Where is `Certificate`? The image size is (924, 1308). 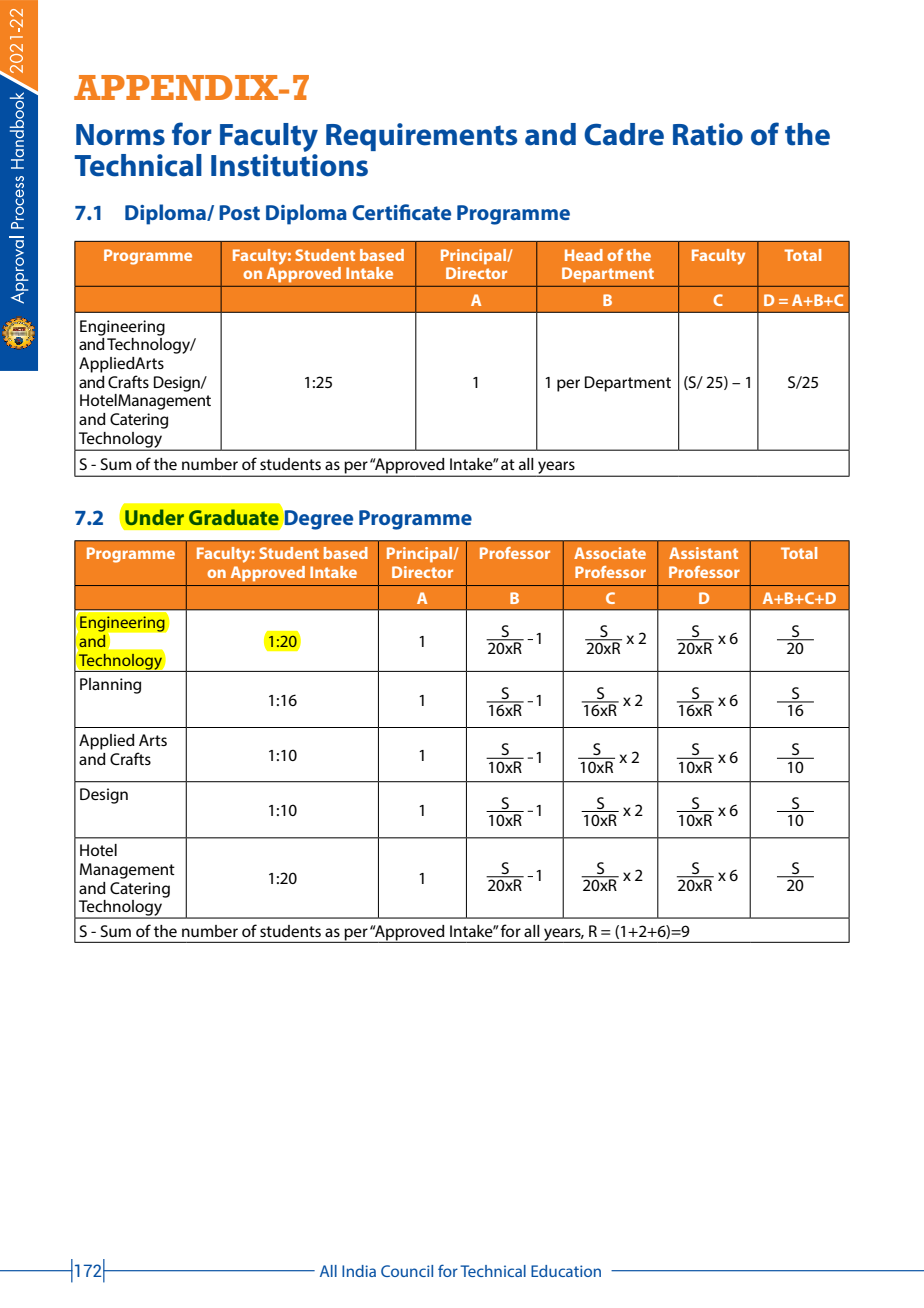 Certificate is located at coordinates (401, 212).
